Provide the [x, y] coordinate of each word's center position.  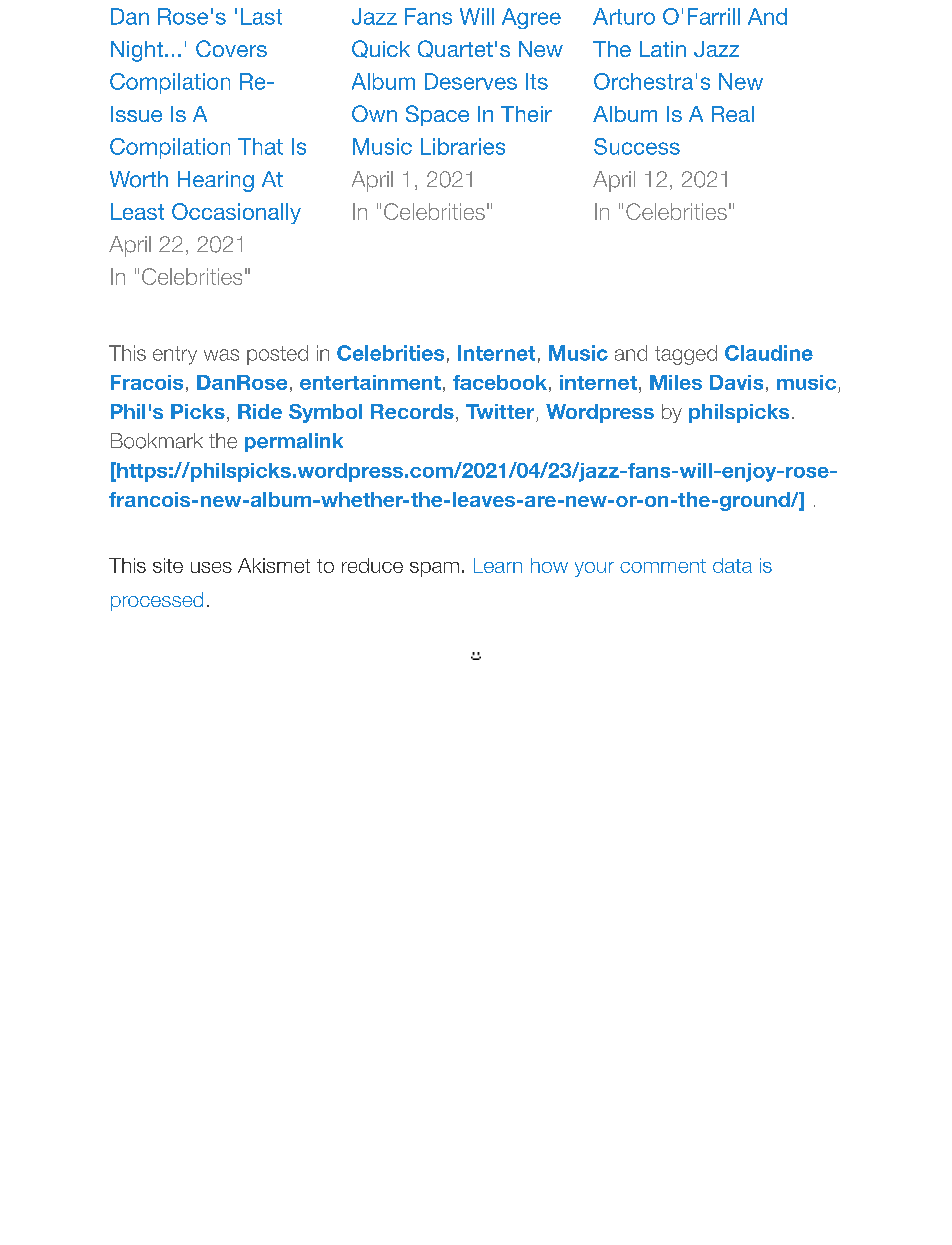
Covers [231, 48]
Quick [381, 49]
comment [663, 566]
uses [211, 567]
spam [434, 569]
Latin [663, 49]
